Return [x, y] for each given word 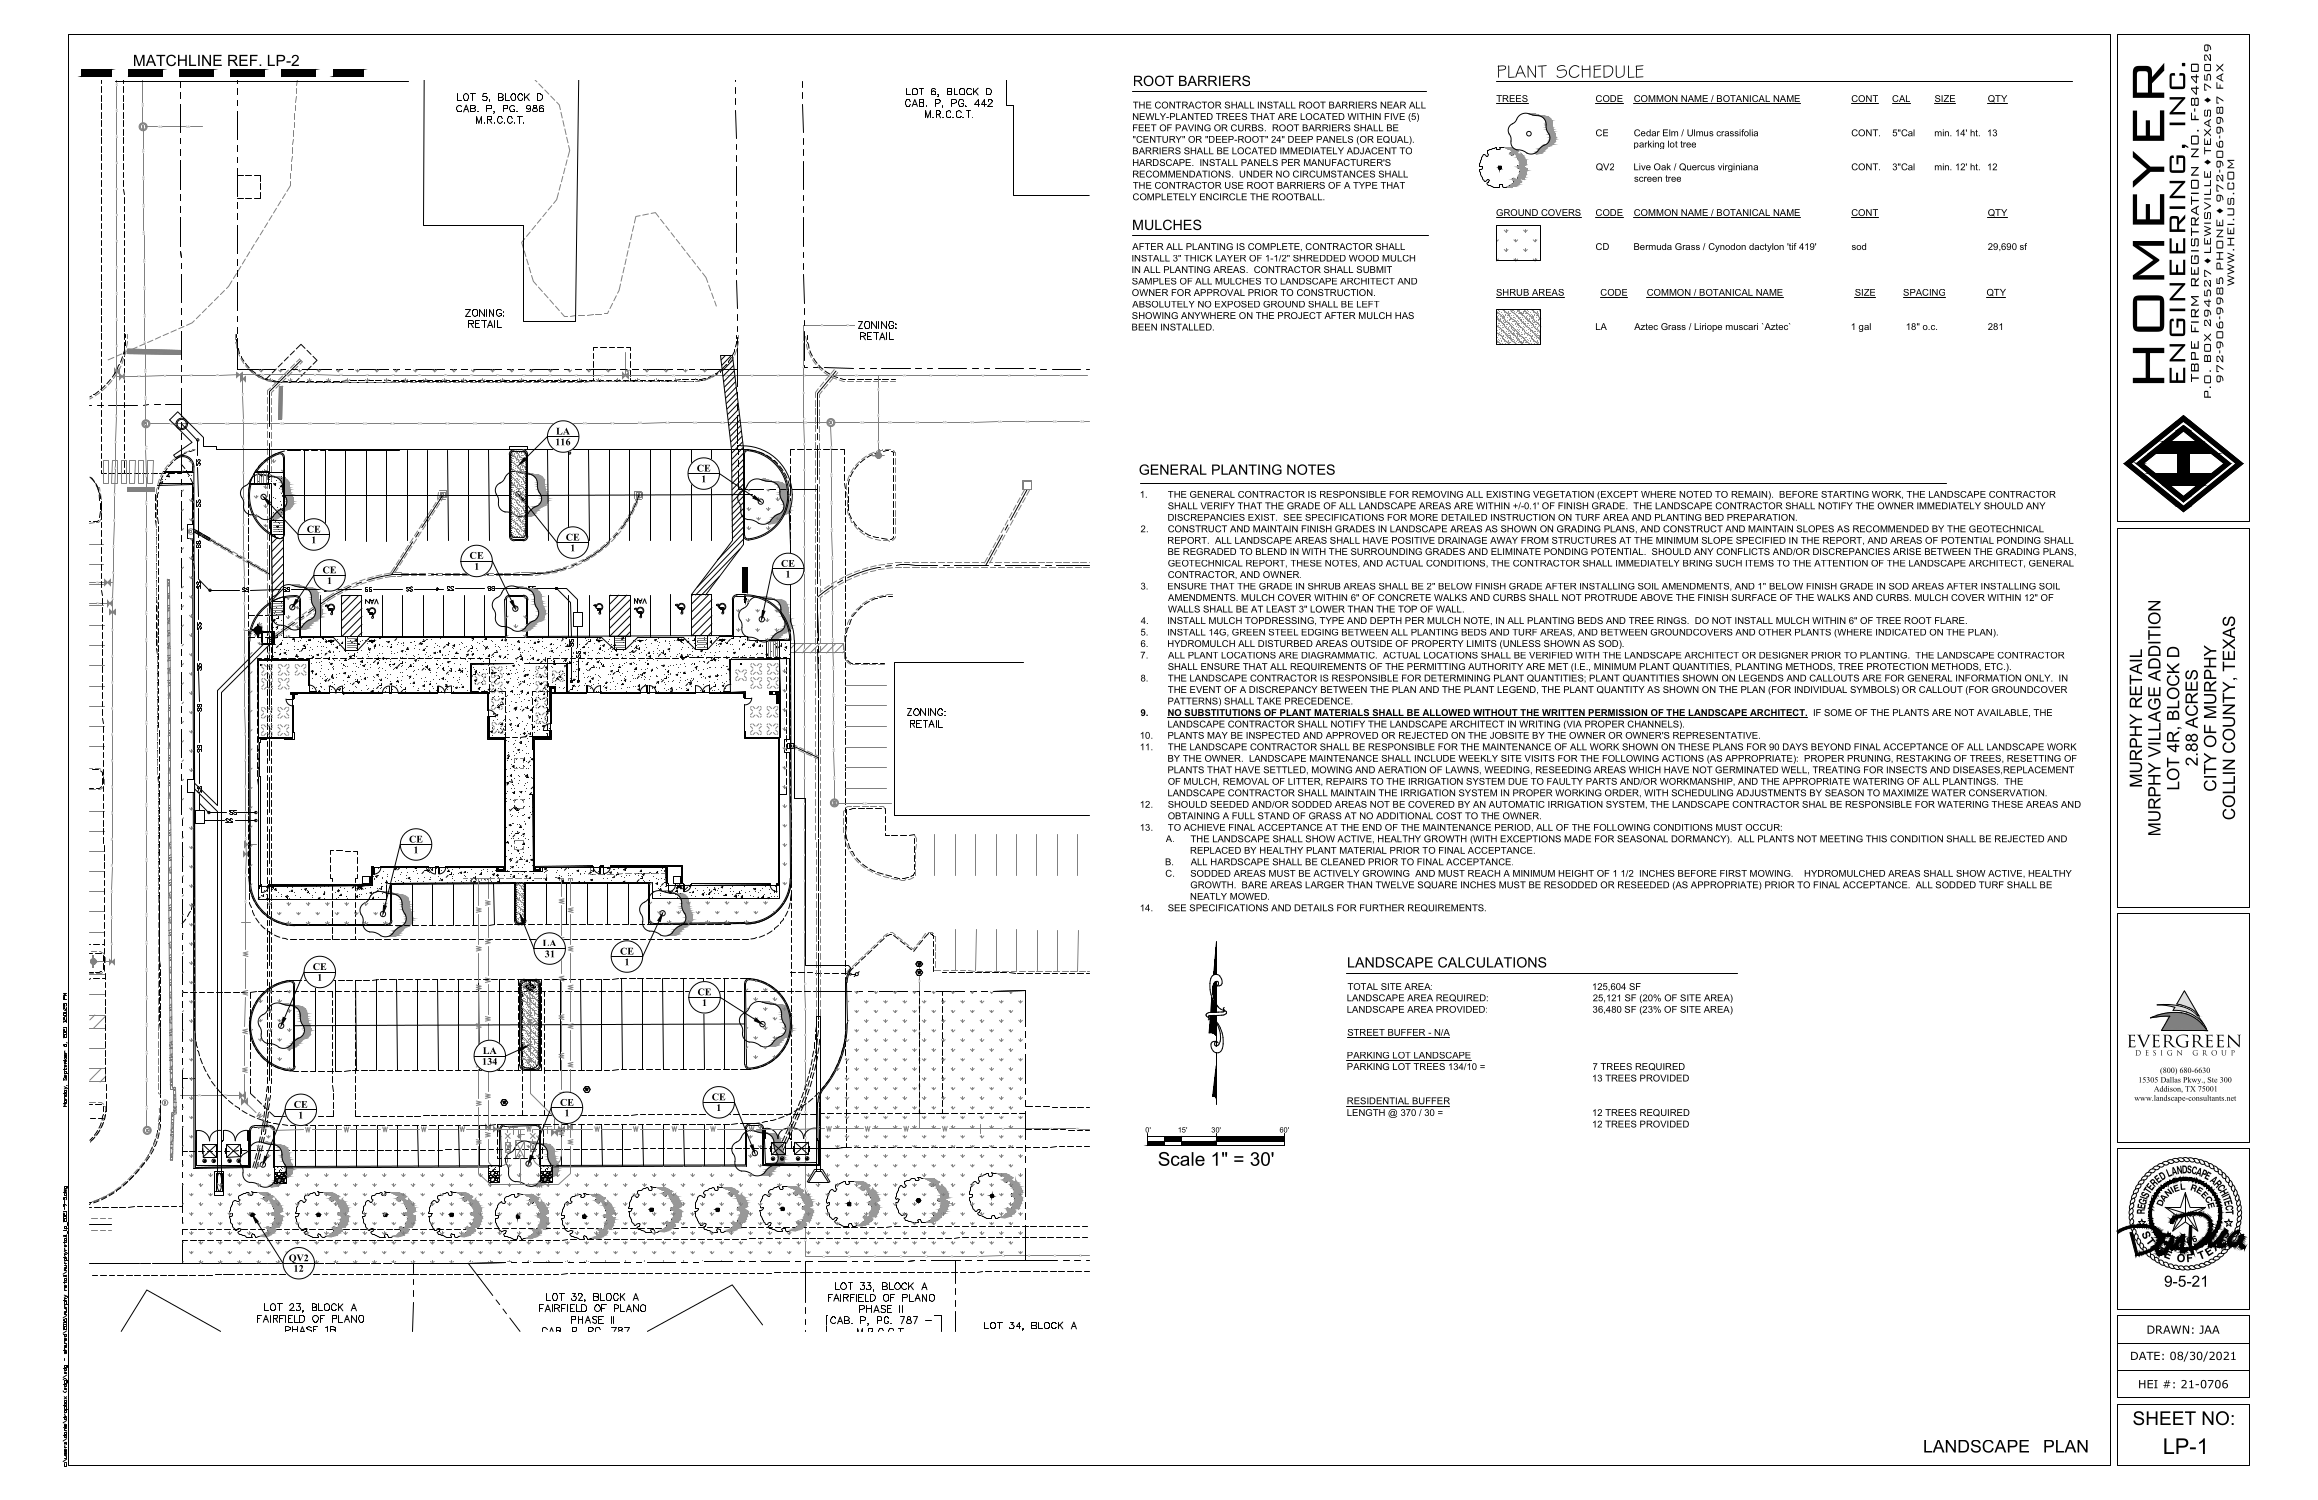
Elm [1670, 133]
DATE [2145, 1356]
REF [244, 60]
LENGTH [1366, 1111]
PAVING [1193, 128]
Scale [1181, 1159]
